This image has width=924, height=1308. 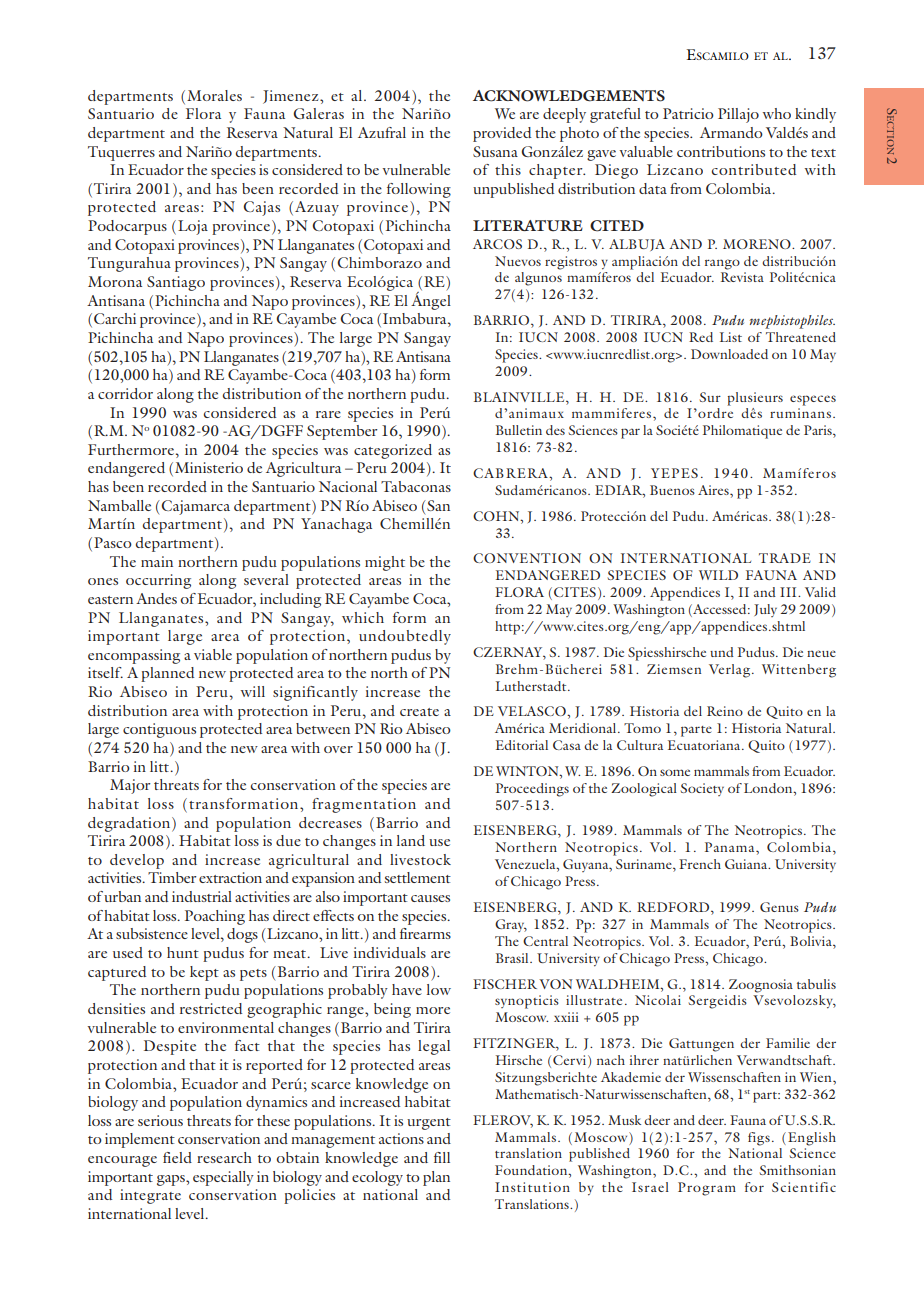 What do you see at coordinates (177, 1157) in the image?
I see `field` at bounding box center [177, 1157].
